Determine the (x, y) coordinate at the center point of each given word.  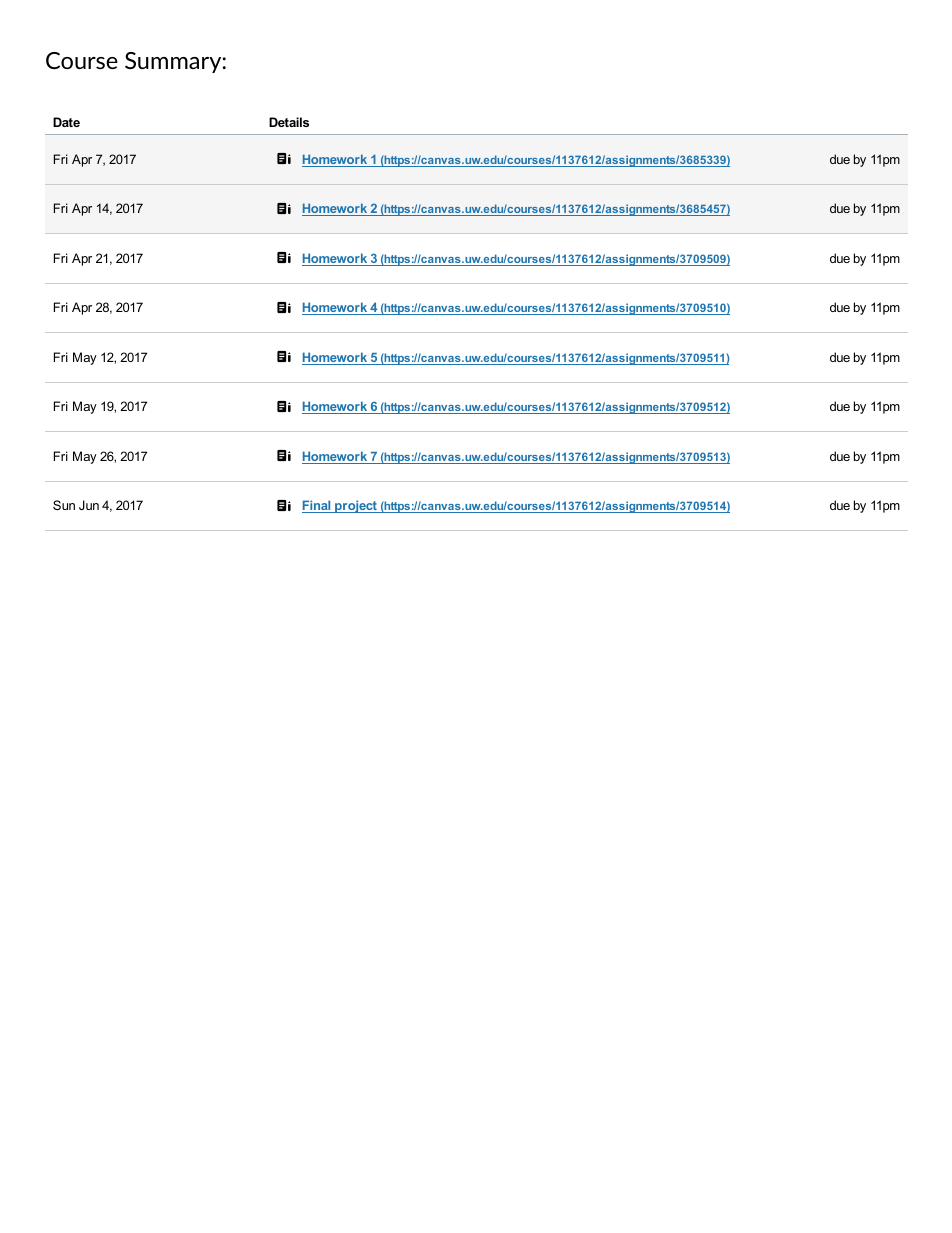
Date (66, 122)
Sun (64, 505)
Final (317, 506)
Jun (89, 505)
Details (289, 122)
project (356, 506)
